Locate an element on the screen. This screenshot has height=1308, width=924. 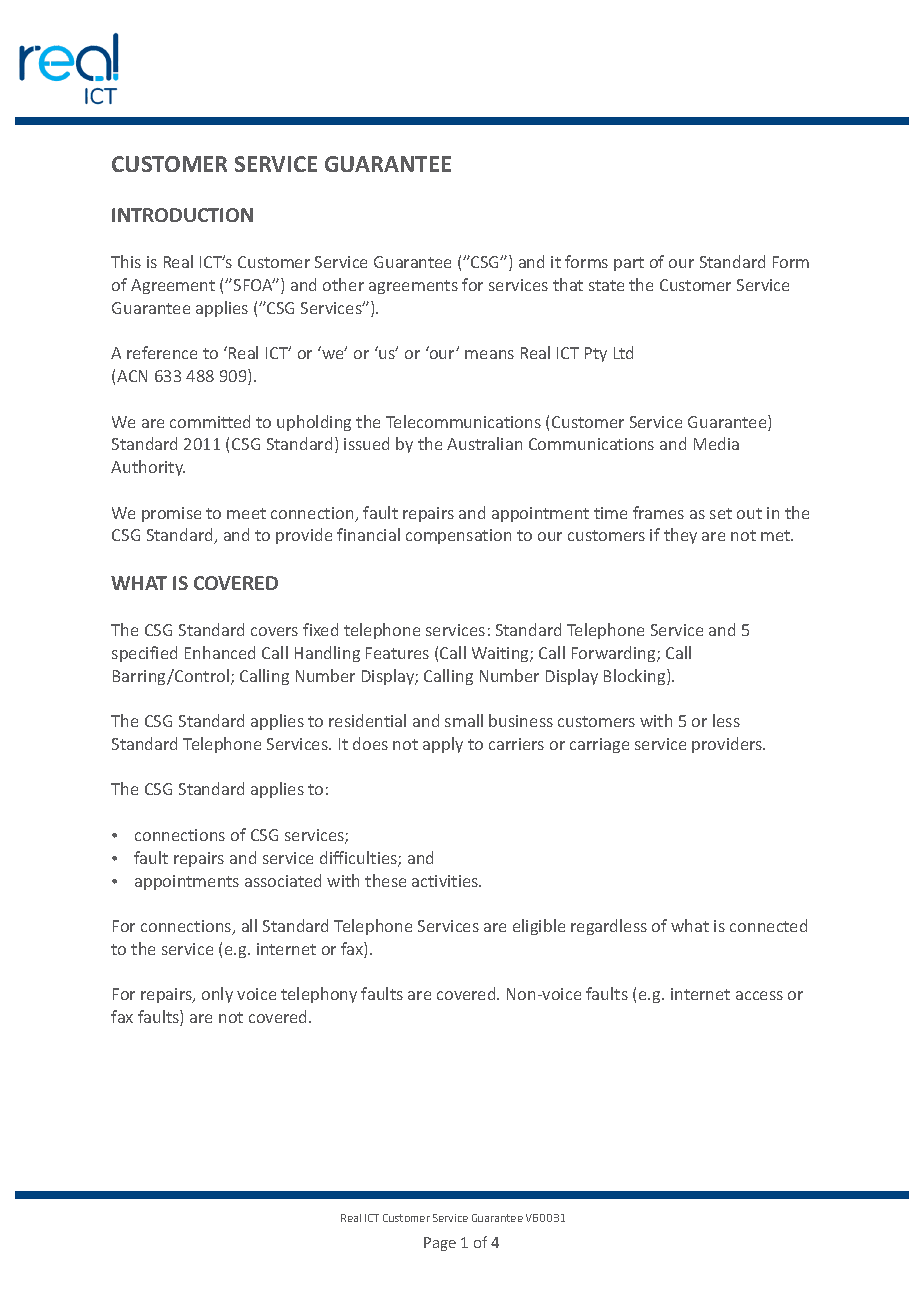
other is located at coordinates (343, 284).
